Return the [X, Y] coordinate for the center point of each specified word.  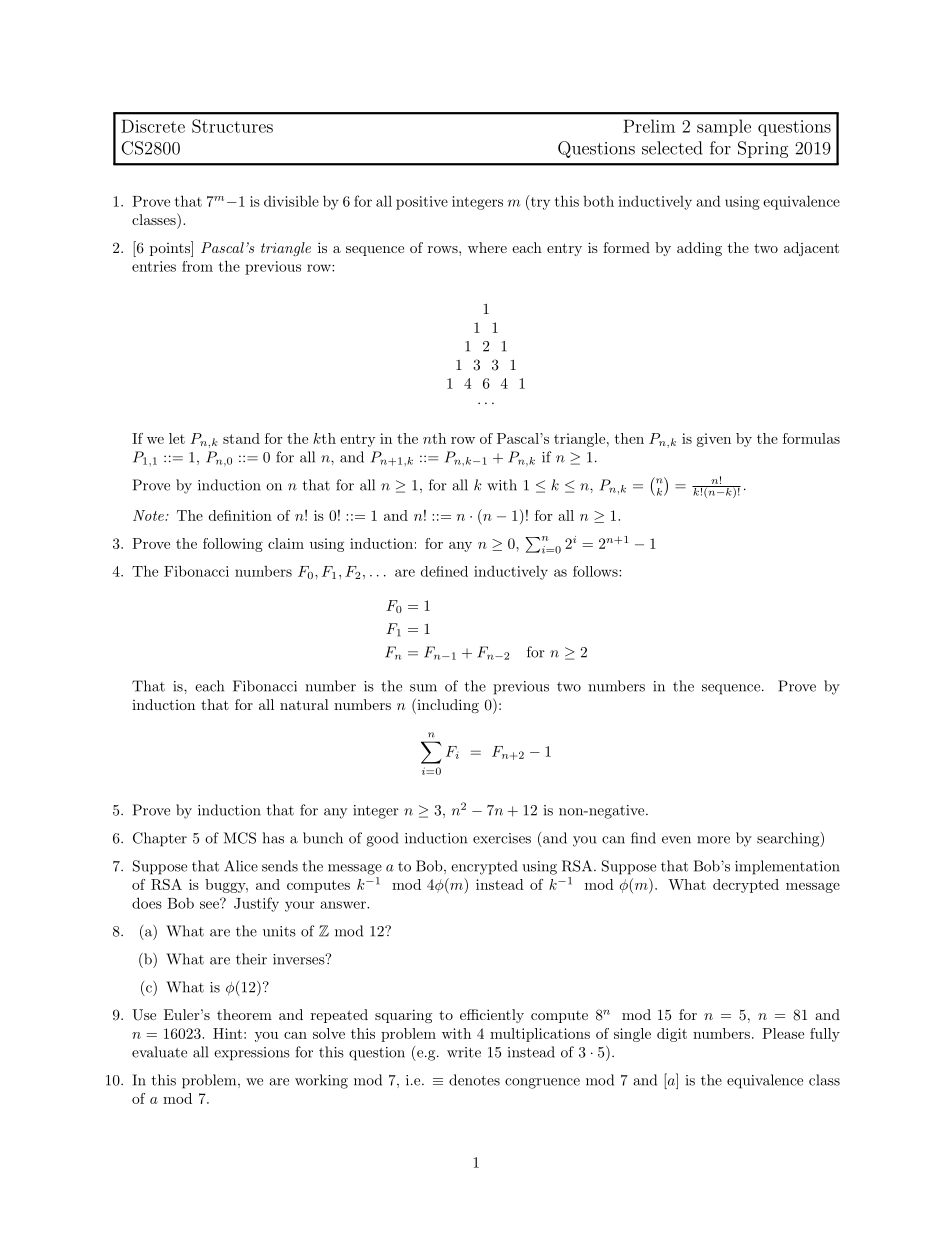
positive [422, 203]
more [713, 840]
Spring [763, 149]
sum [423, 688]
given [714, 440]
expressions [252, 1054]
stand [241, 438]
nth [434, 438]
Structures [232, 126]
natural [304, 704]
